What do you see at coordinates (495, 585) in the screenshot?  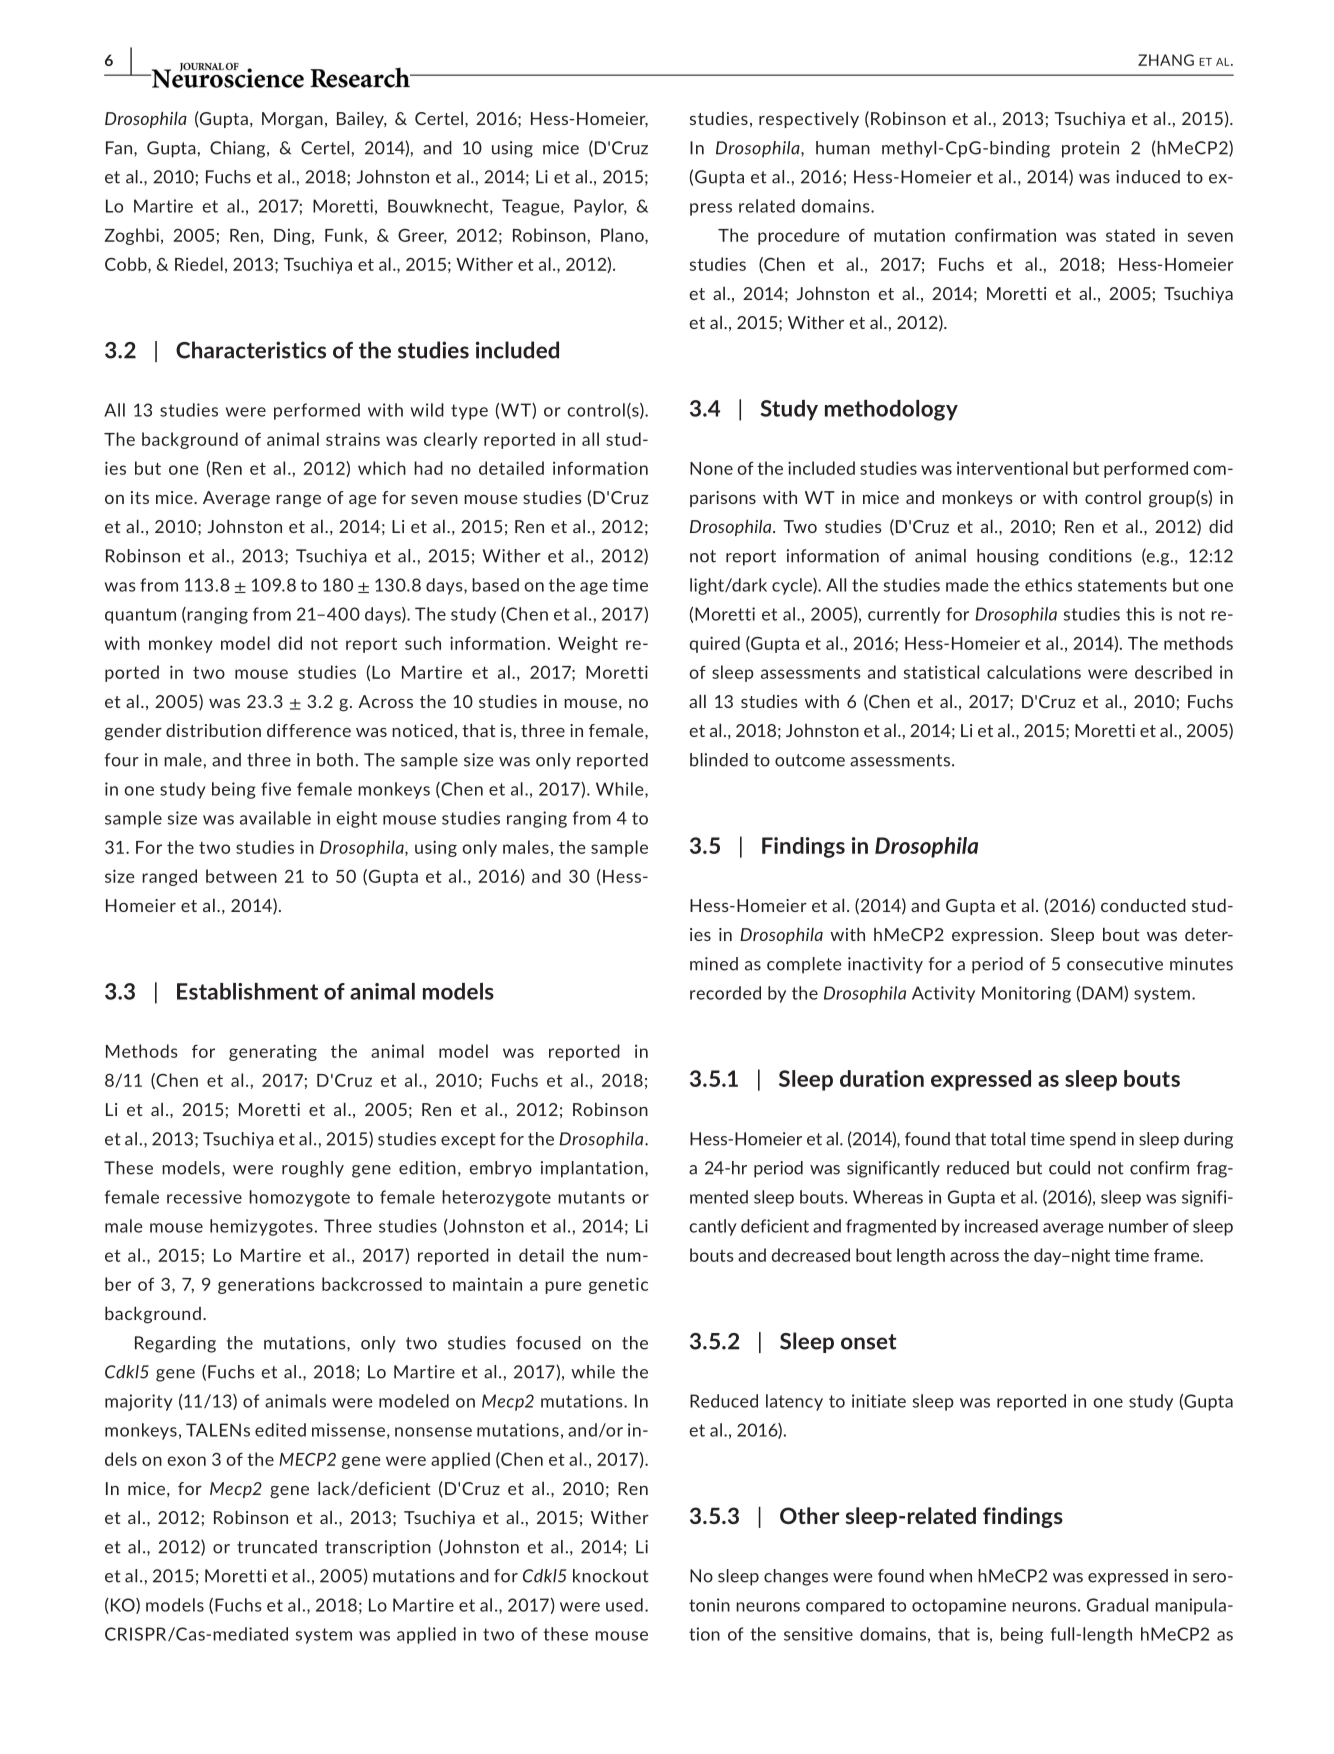 I see `based` at bounding box center [495, 585].
